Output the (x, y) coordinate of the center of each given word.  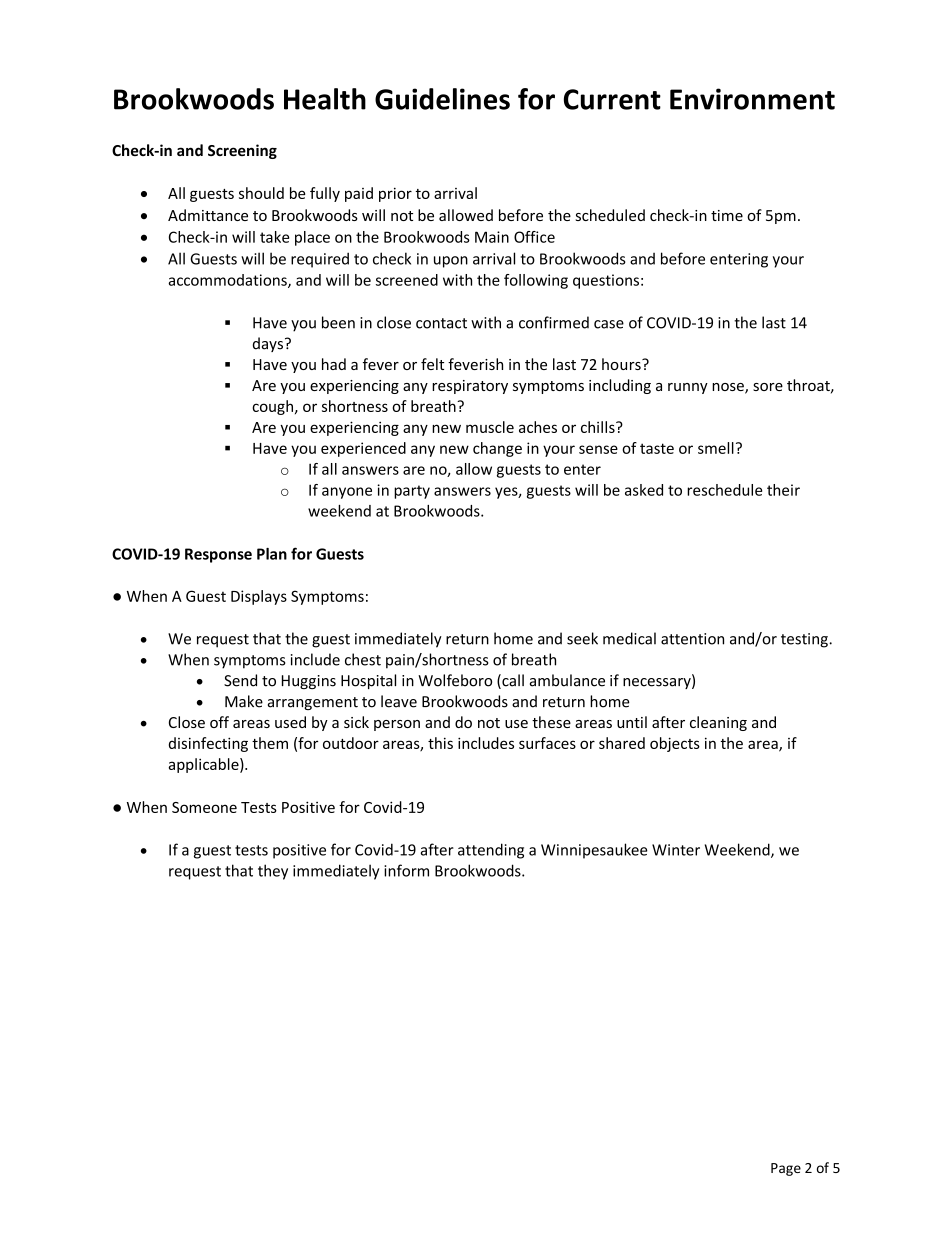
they (273, 872)
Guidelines (442, 99)
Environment (752, 99)
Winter (676, 850)
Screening (242, 151)
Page (786, 1169)
